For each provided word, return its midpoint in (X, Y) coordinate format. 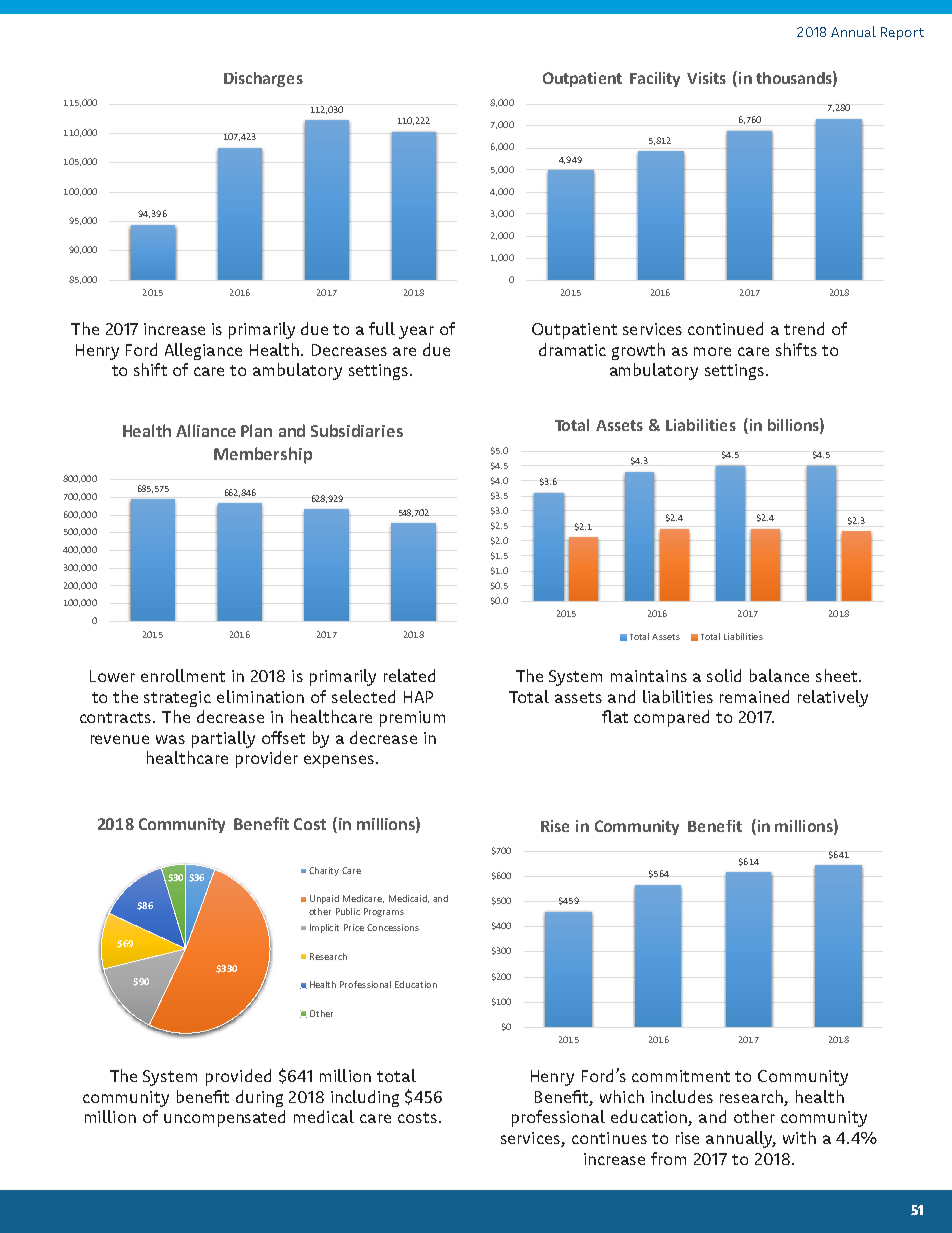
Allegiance (203, 351)
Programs (384, 912)
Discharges (263, 79)
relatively (833, 698)
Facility (655, 79)
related (409, 675)
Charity (324, 871)
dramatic (572, 349)
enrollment (183, 675)
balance (779, 675)
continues (609, 1138)
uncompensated (224, 1118)
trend (804, 328)
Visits (706, 78)
